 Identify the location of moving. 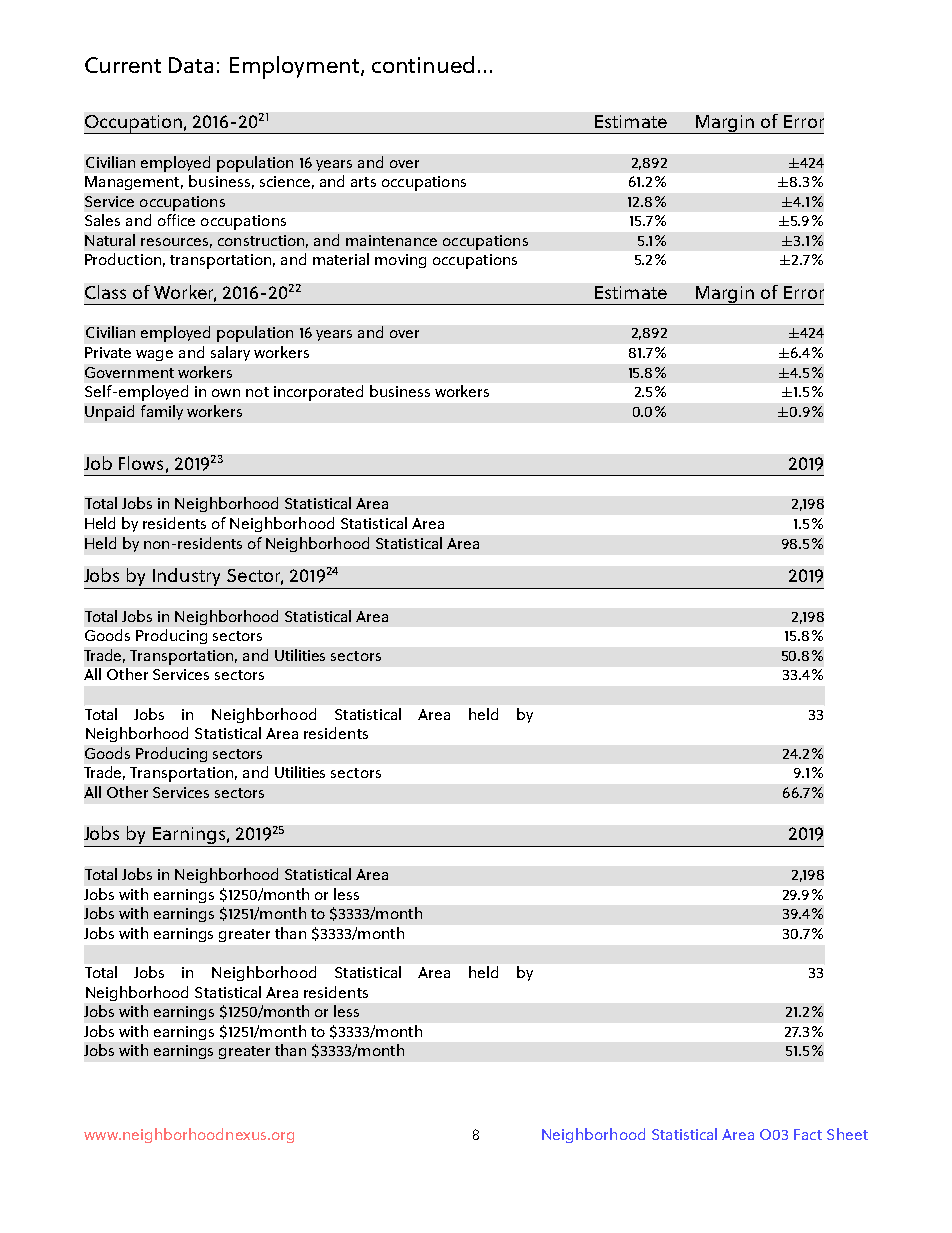
(400, 261).
